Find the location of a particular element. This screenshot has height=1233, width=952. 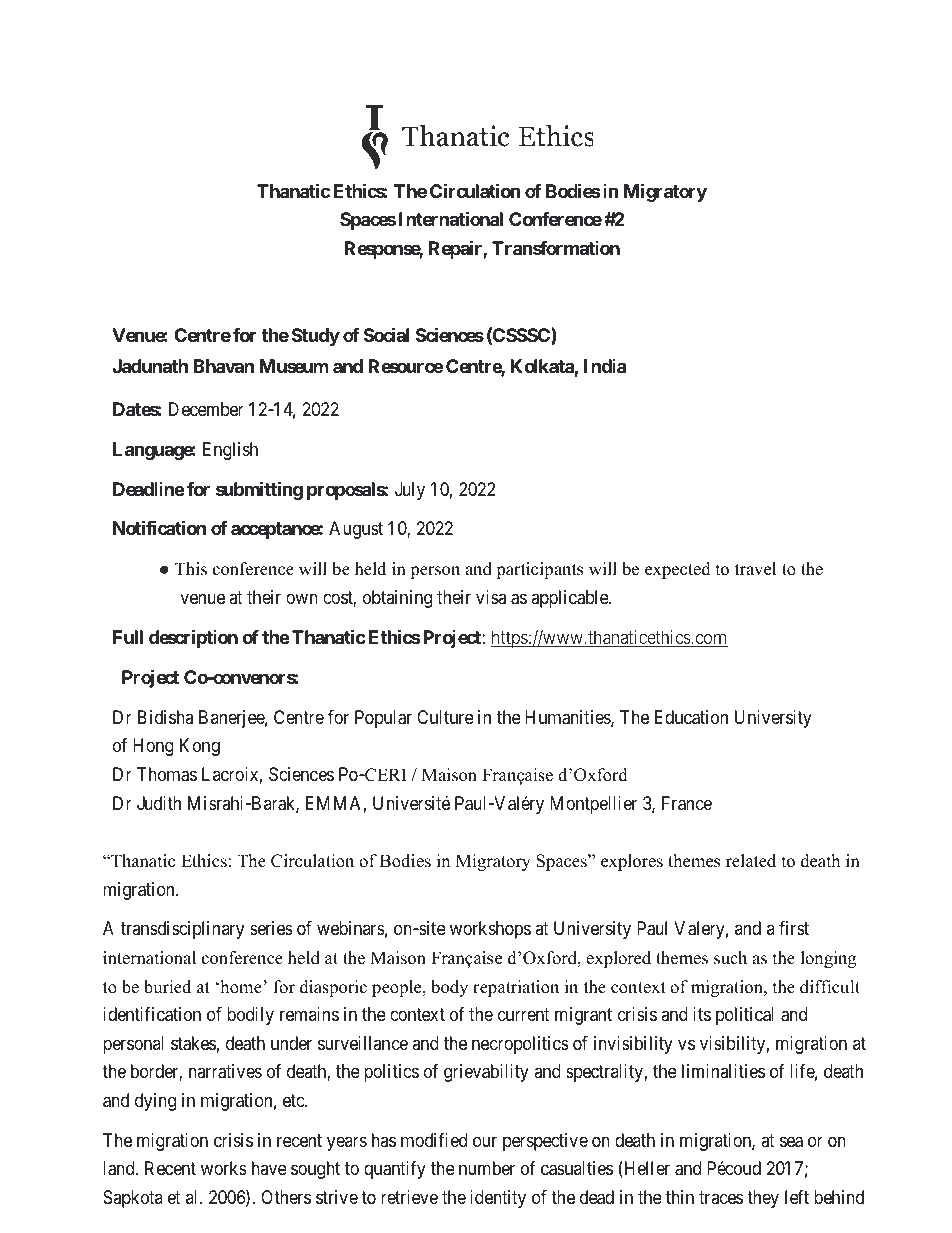

home is located at coordinates (240, 987).
